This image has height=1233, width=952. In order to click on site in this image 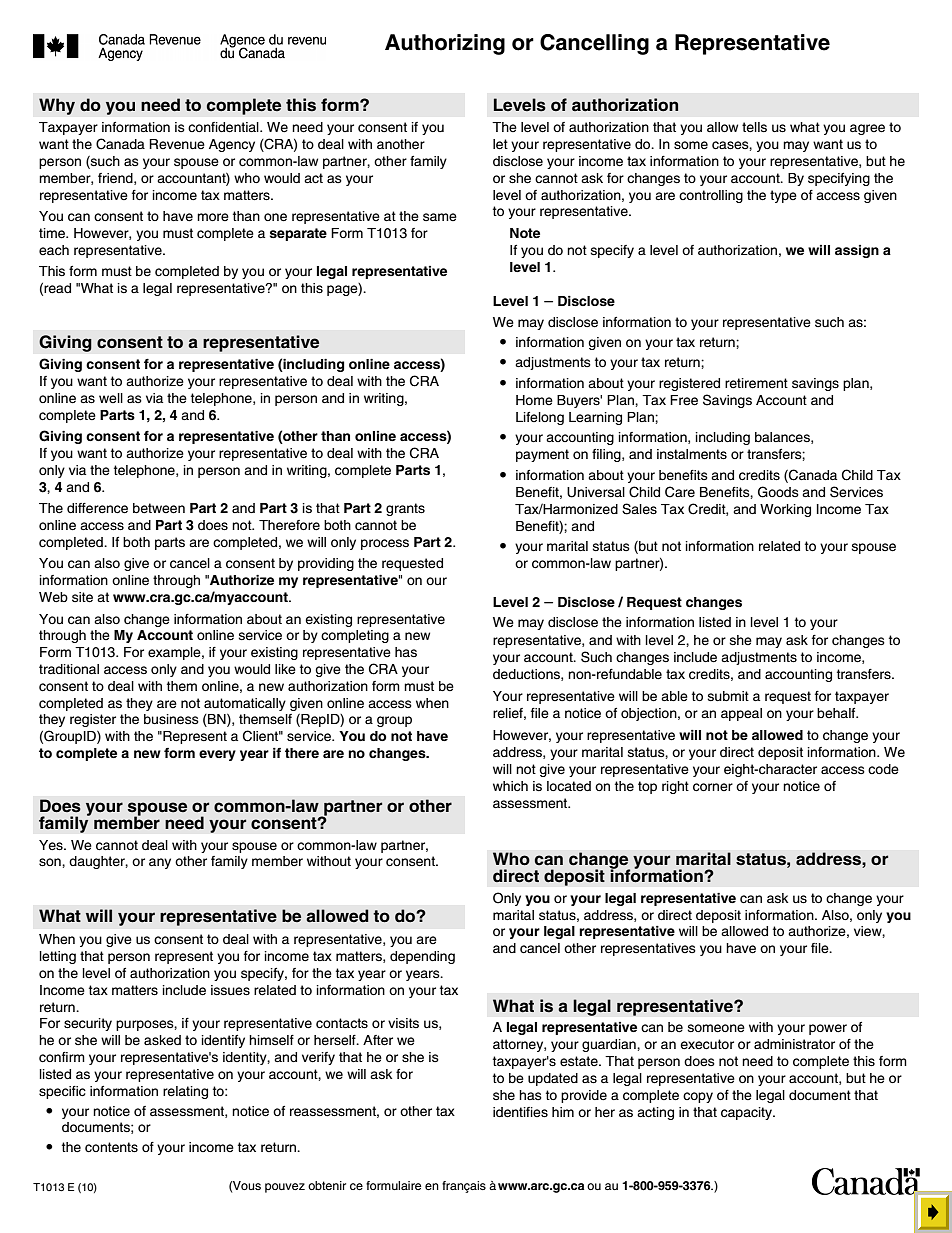, I will do `click(82, 597)`.
